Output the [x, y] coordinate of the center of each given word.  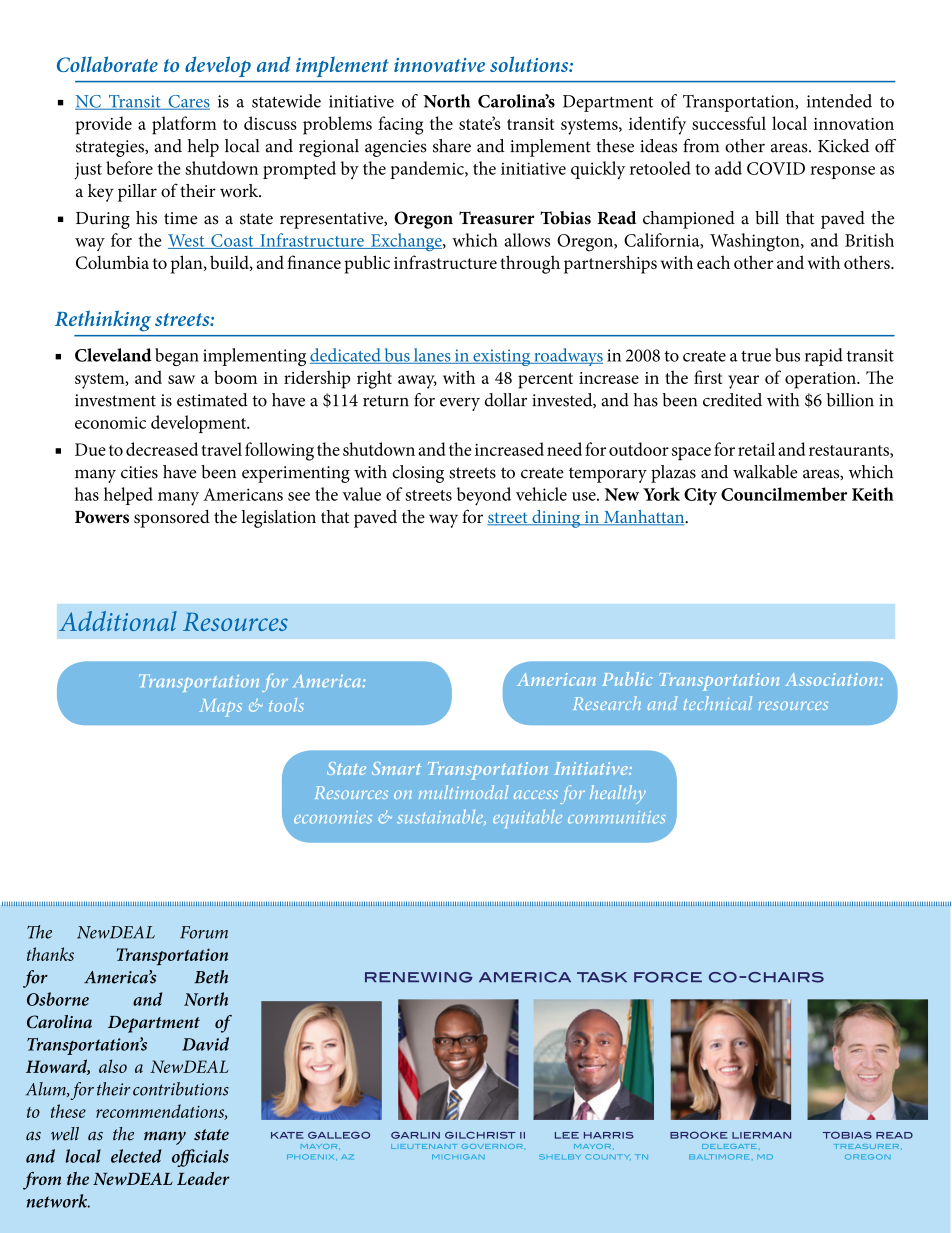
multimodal [464, 792]
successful [729, 123]
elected [136, 1156]
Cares [188, 102]
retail [756, 449]
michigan [458, 1157]
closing [418, 474]
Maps [221, 708]
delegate [729, 1146]
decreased [162, 449]
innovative [439, 65]
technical [718, 703]
